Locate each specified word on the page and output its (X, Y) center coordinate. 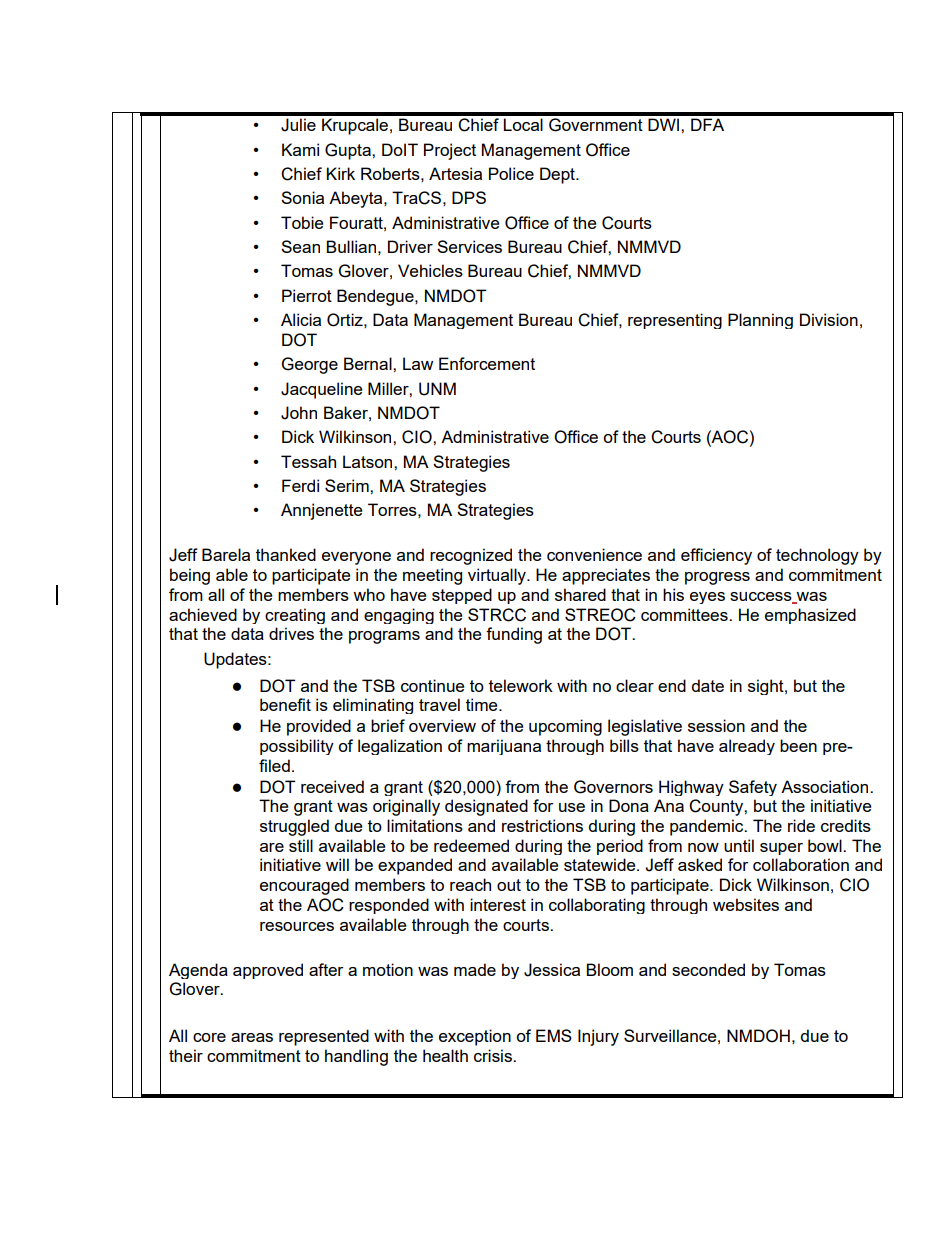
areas (252, 1037)
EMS (554, 1035)
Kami (300, 149)
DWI (665, 124)
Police (511, 173)
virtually (498, 576)
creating (295, 616)
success (762, 598)
